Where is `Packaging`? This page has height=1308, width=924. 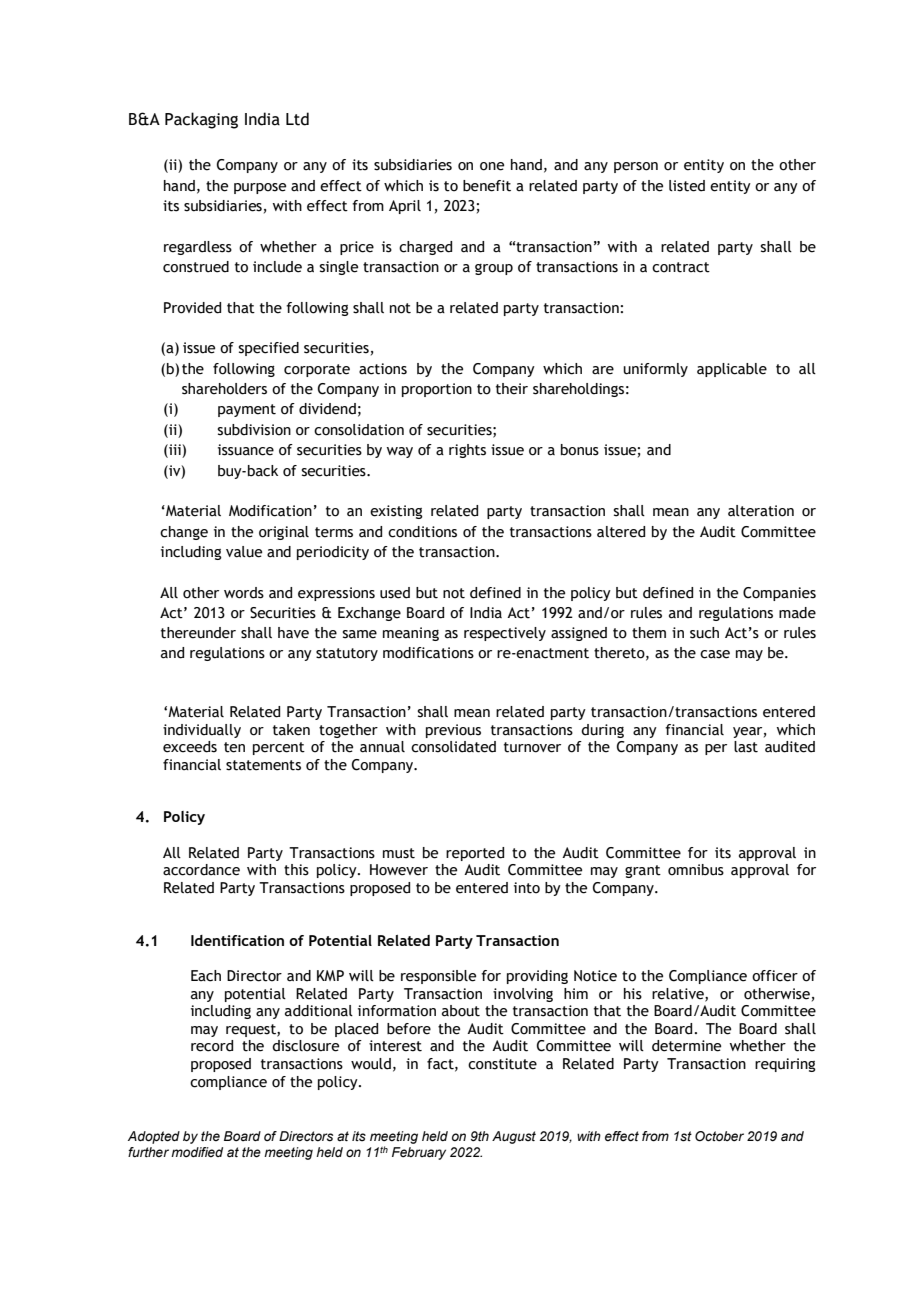
Packaging is located at coordinates (201, 120).
